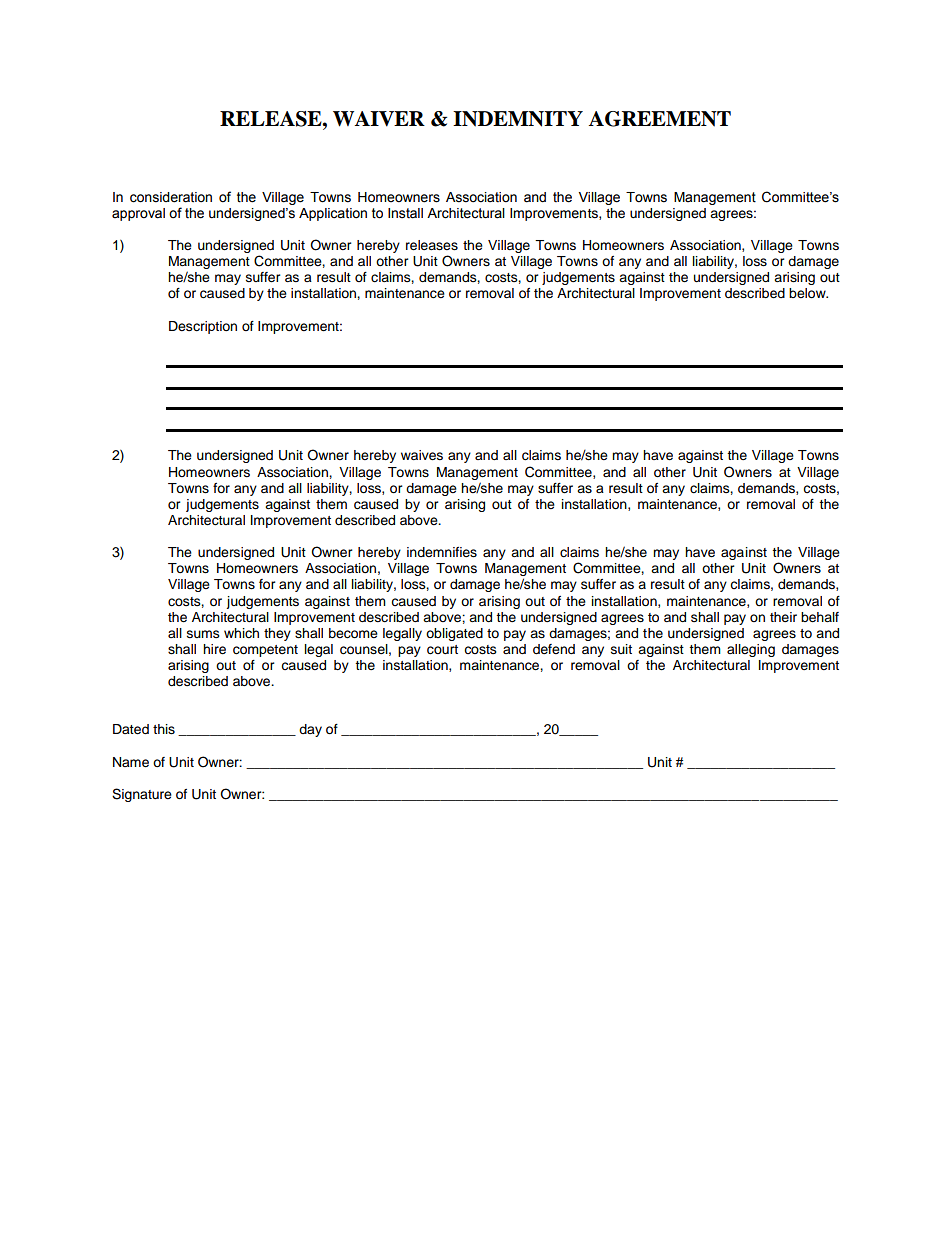 This screenshot has height=1233, width=952. Describe the element at coordinates (171, 197) in the screenshot. I see `consideration` at that location.
